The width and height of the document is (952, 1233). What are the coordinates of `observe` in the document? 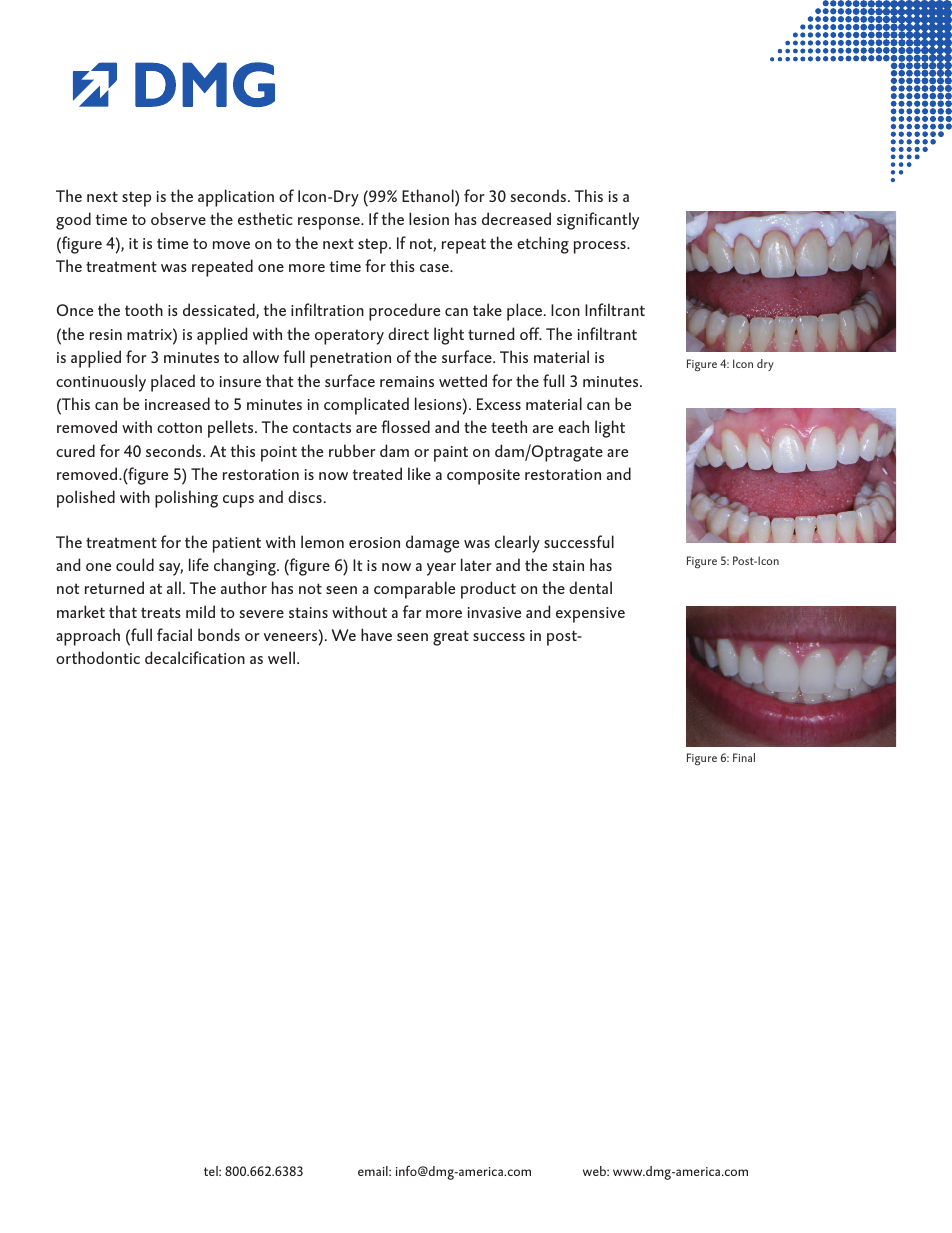 It's located at (178, 218).
